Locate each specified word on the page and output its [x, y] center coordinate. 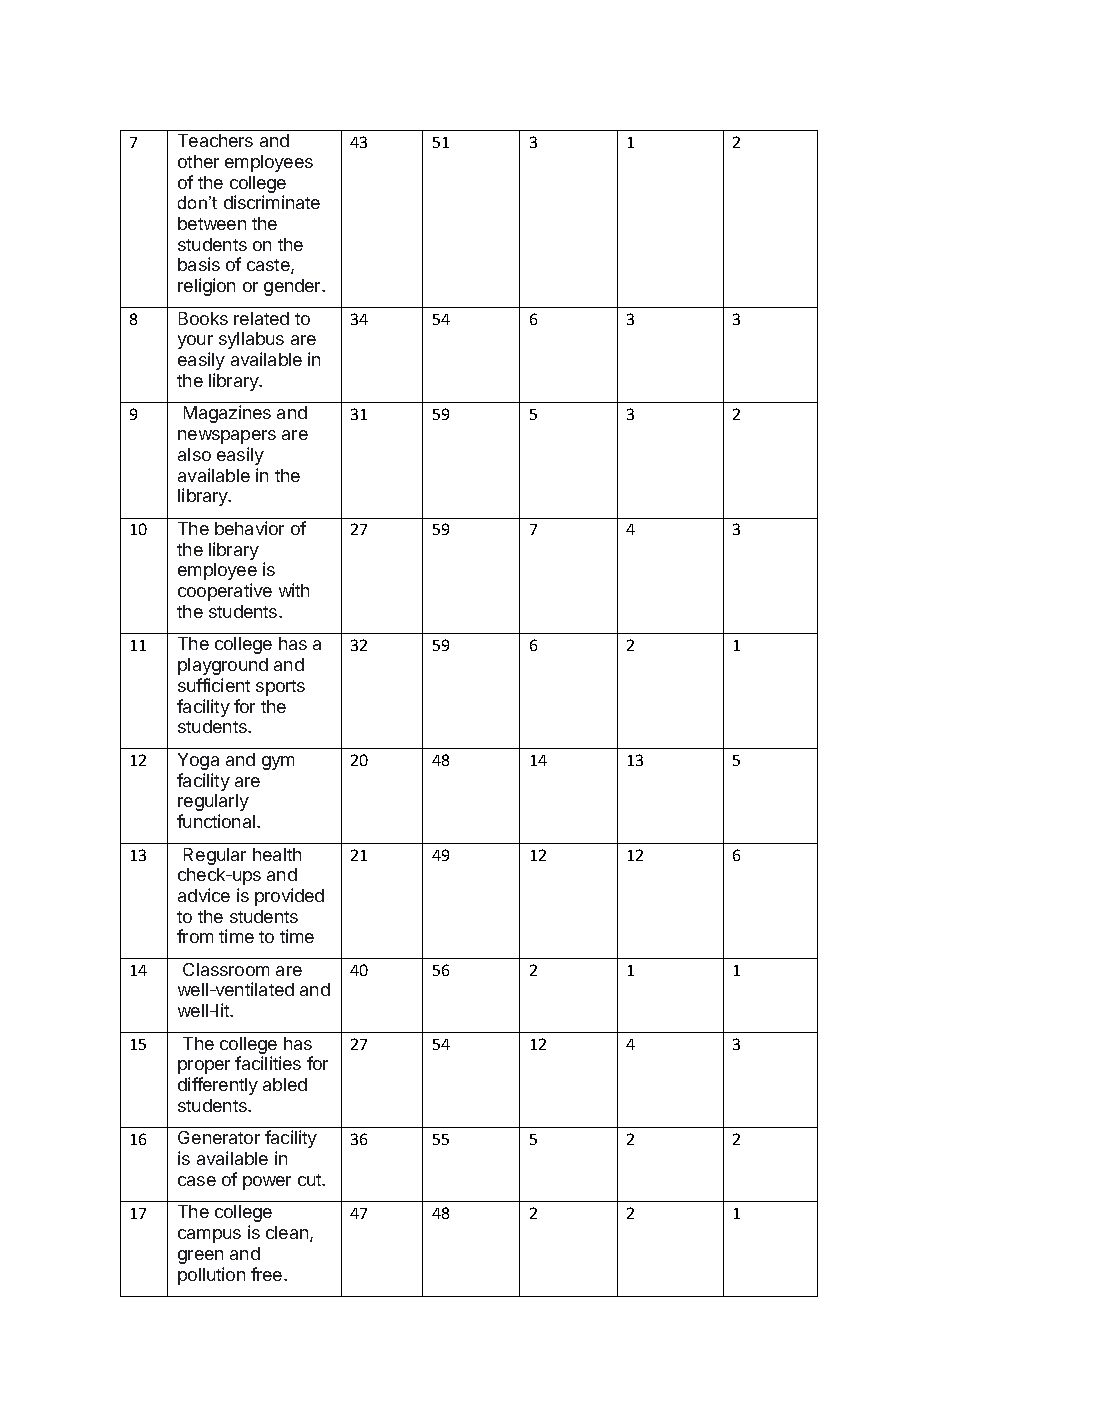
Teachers [215, 140]
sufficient [214, 685]
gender [293, 287]
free [268, 1274]
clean [288, 1234]
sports [280, 688]
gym [278, 763]
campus [209, 1236]
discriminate [272, 202]
